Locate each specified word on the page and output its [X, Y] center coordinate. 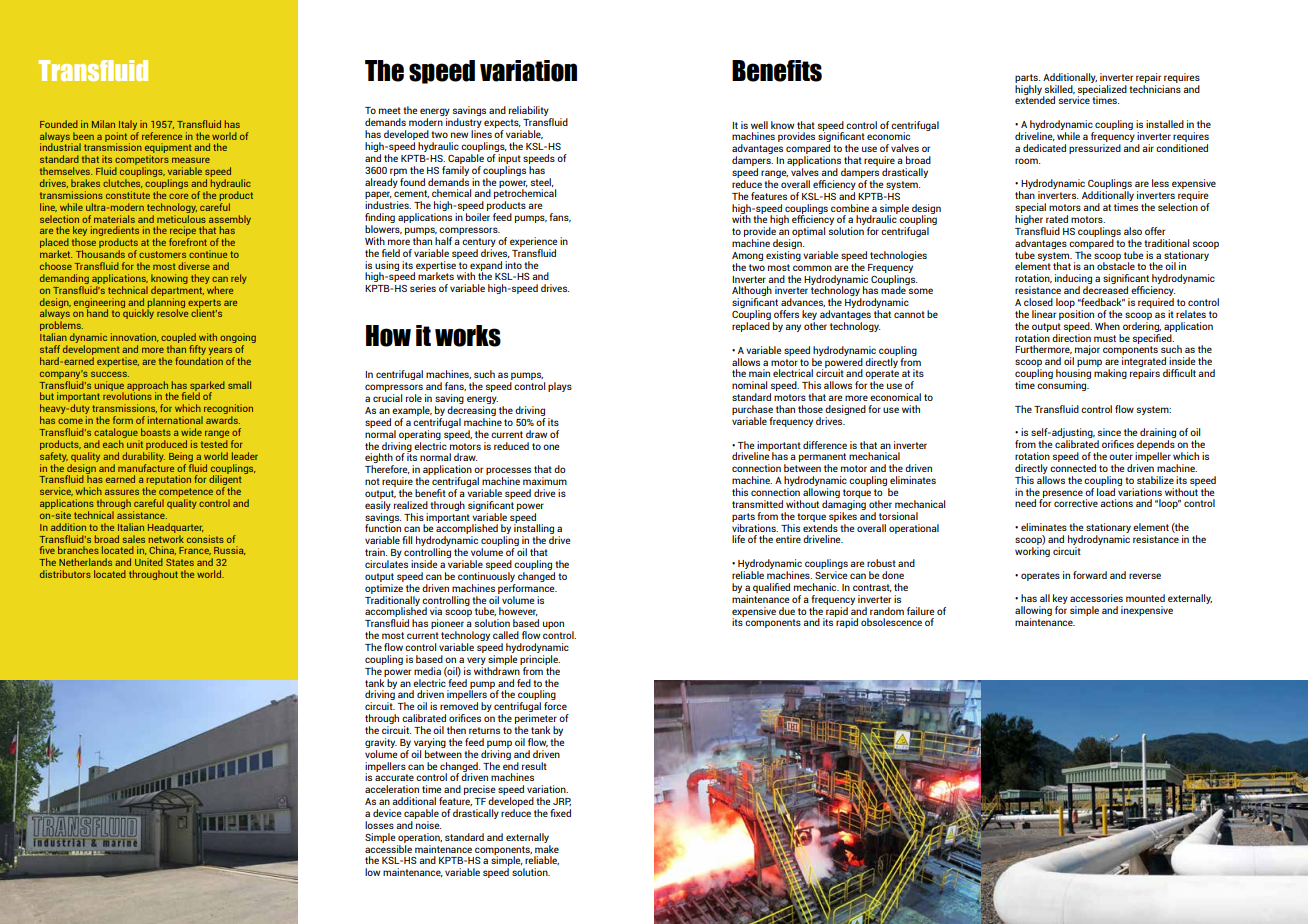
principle [540, 660]
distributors [65, 574]
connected [1073, 468]
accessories [1096, 598]
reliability [530, 112]
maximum [545, 481]
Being [181, 457]
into [513, 265]
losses [379, 825]
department [177, 291]
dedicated [1044, 148]
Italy [128, 125]
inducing [1073, 280]
